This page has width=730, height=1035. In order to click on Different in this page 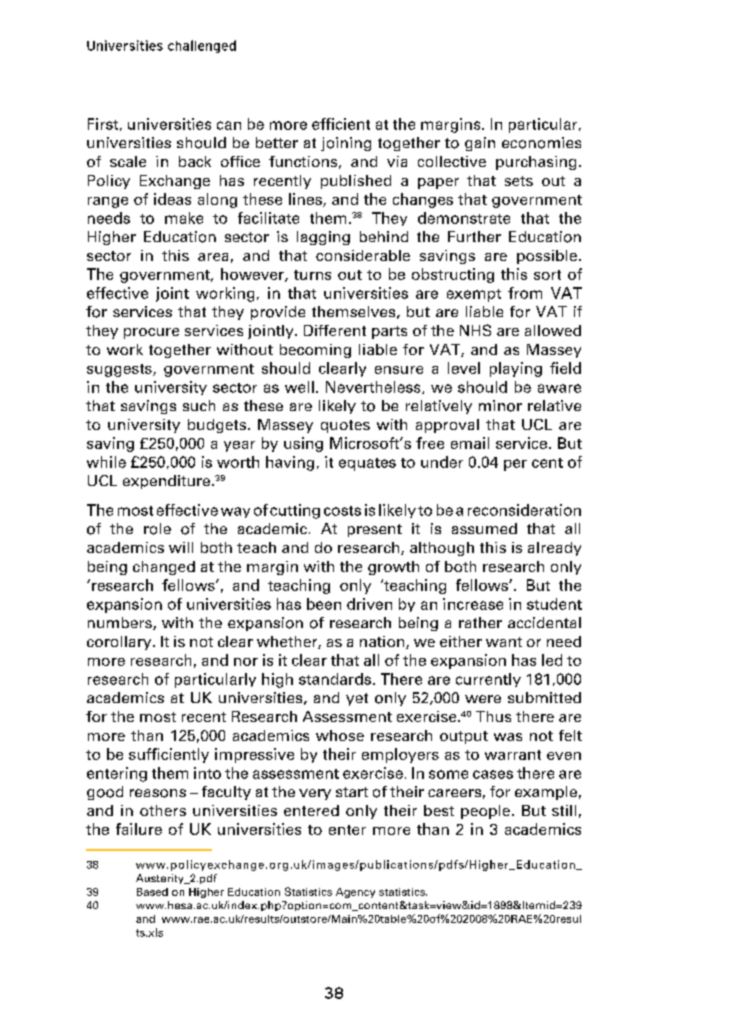, I will do `click(335, 330)`.
